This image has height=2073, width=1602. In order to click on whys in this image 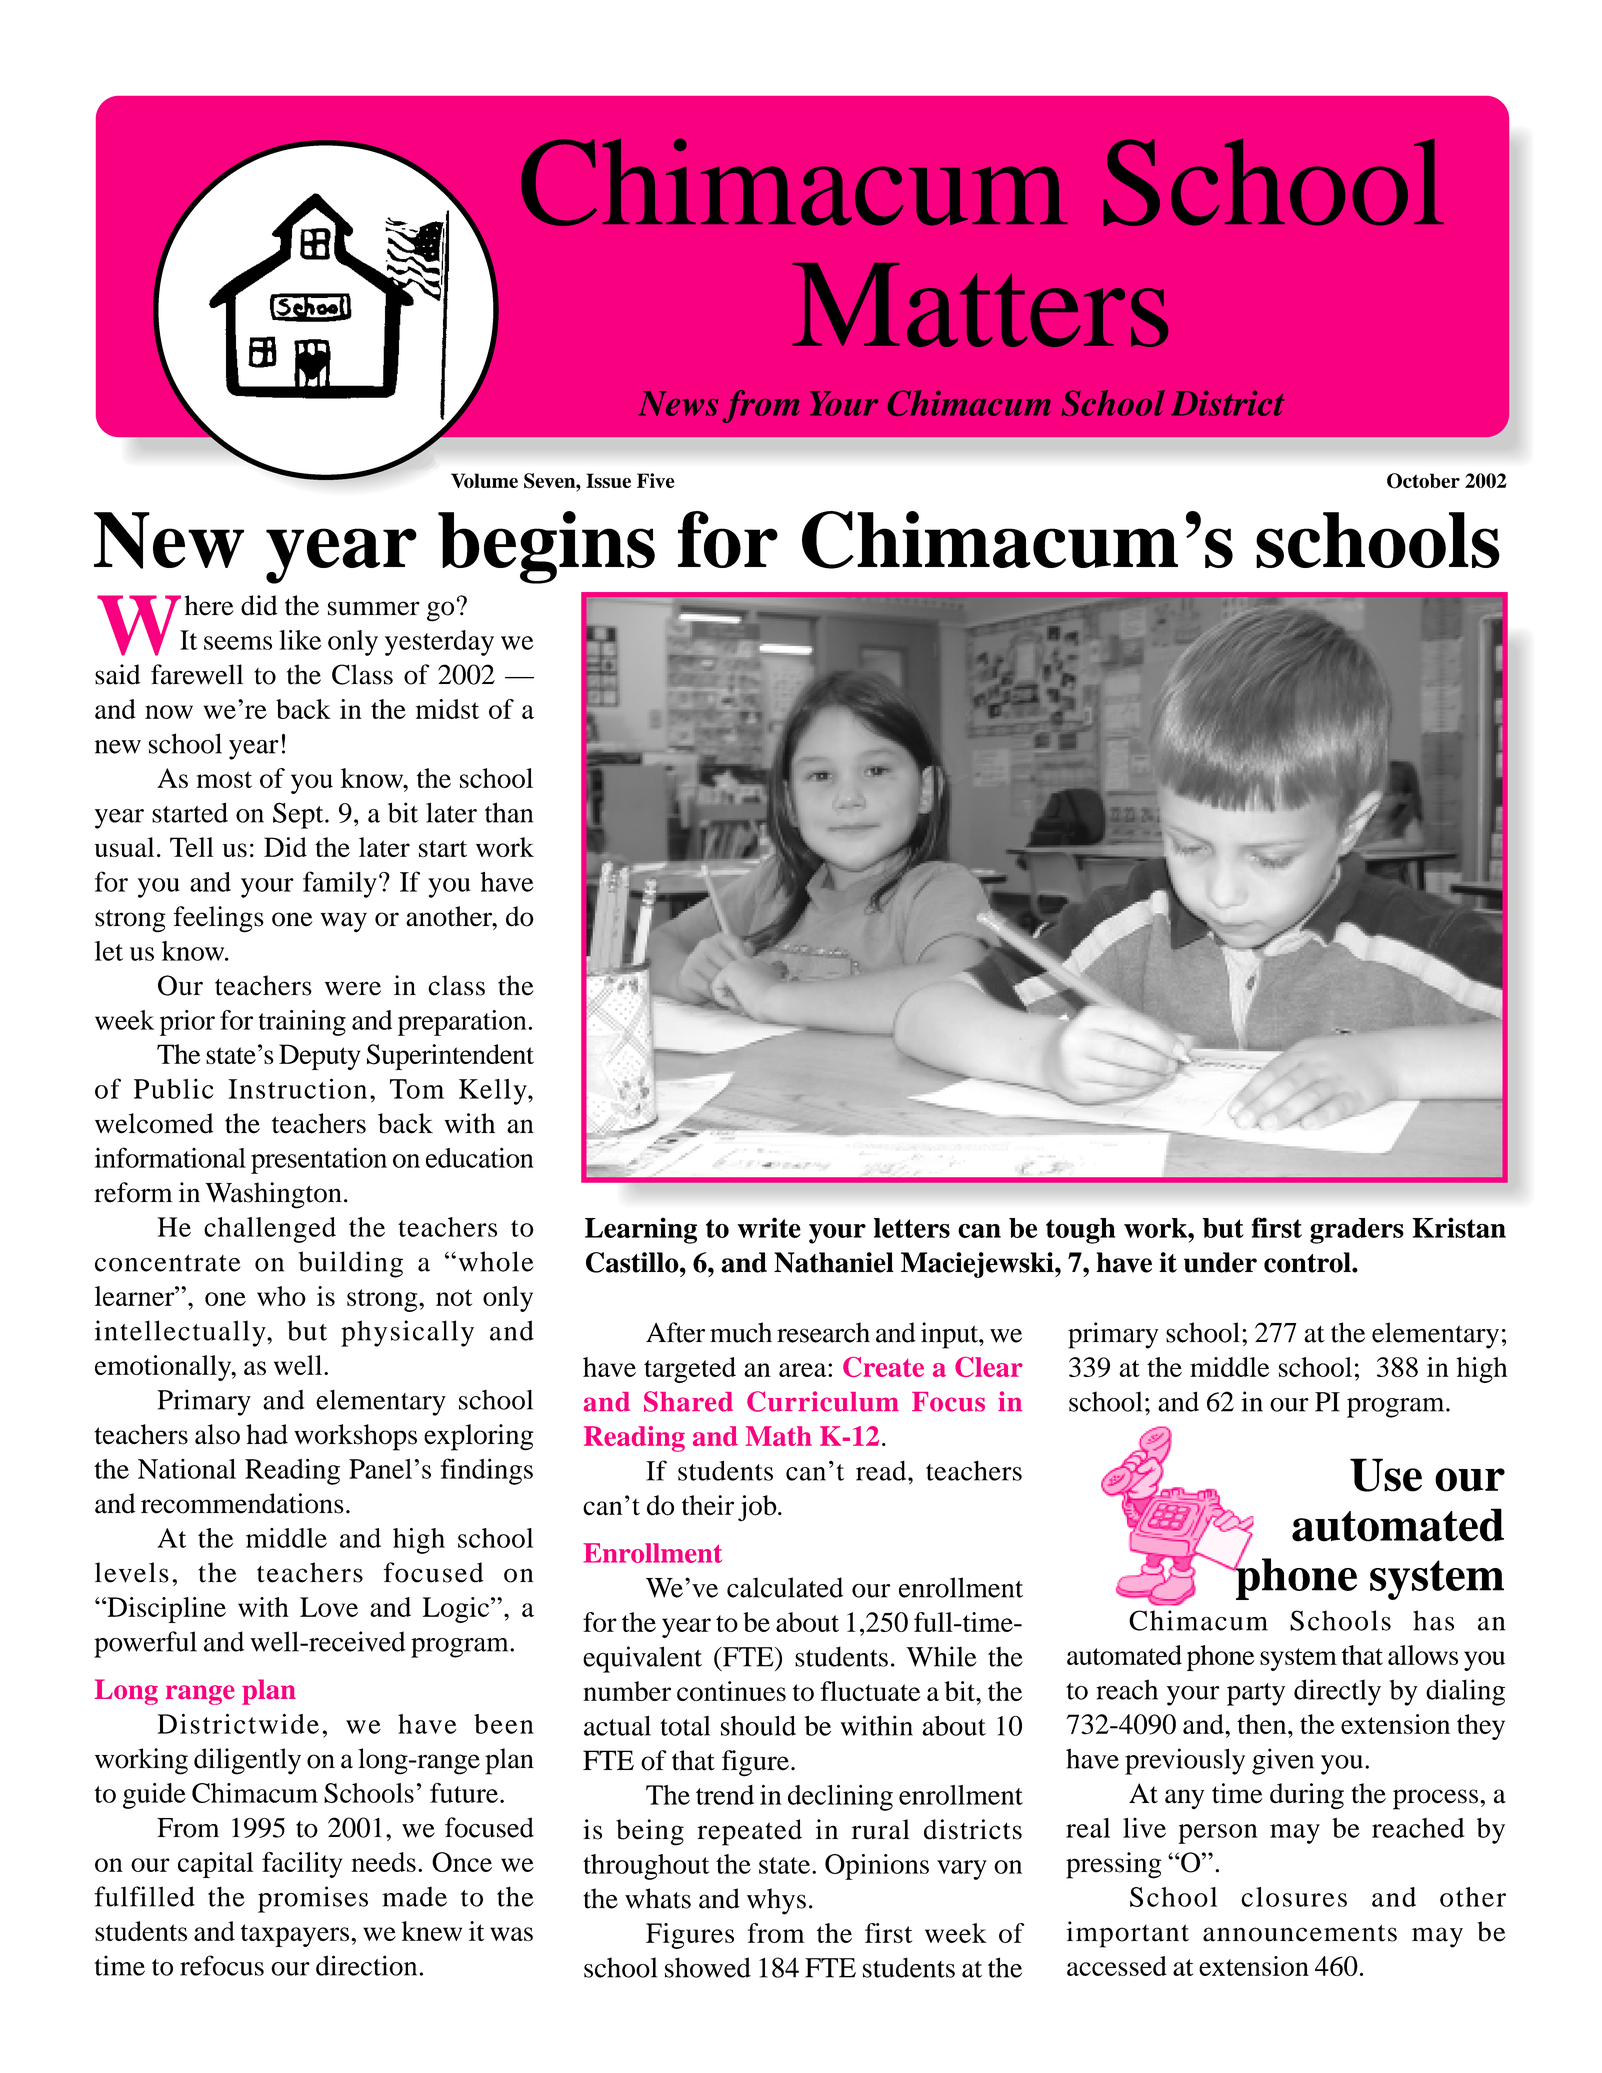, I will do `click(776, 1901)`.
